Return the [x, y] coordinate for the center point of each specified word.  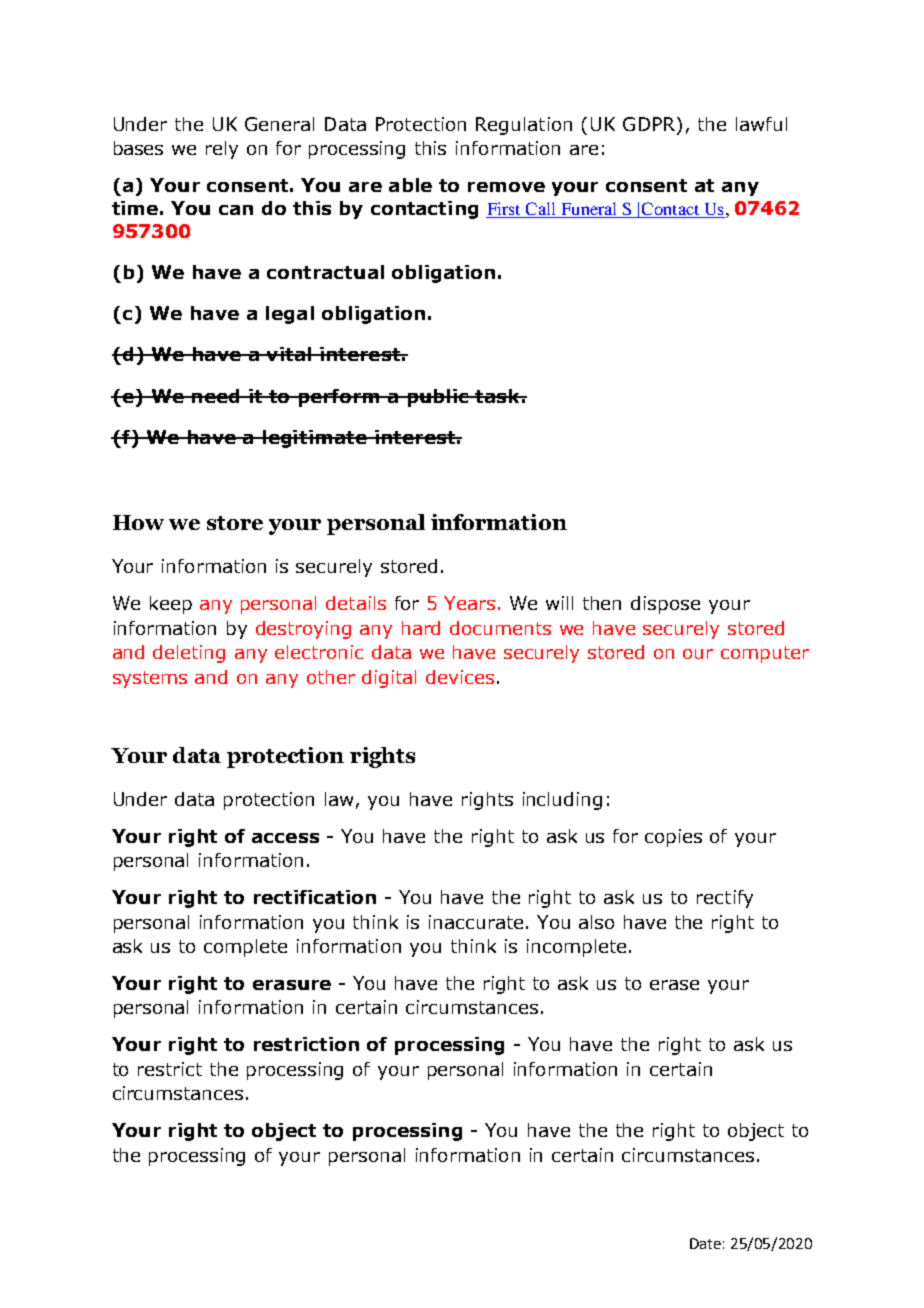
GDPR [650, 124]
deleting [189, 654]
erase [674, 985]
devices [460, 677]
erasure [292, 985]
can [236, 210]
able [410, 185]
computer [765, 654]
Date [705, 1243]
